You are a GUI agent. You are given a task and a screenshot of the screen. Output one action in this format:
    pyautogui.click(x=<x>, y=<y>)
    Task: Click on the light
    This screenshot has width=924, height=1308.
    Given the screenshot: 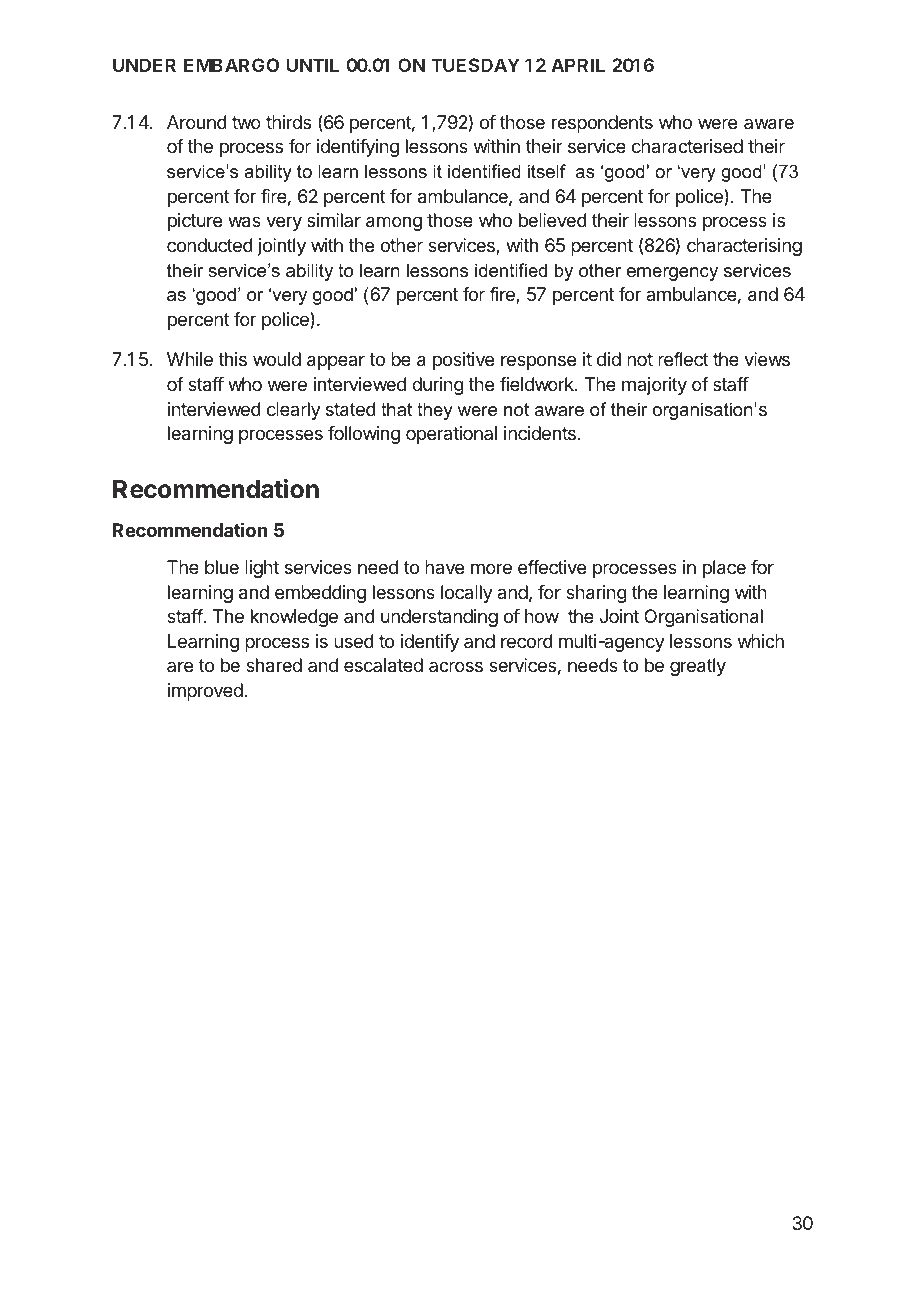 What is the action you would take?
    pyautogui.click(x=262, y=569)
